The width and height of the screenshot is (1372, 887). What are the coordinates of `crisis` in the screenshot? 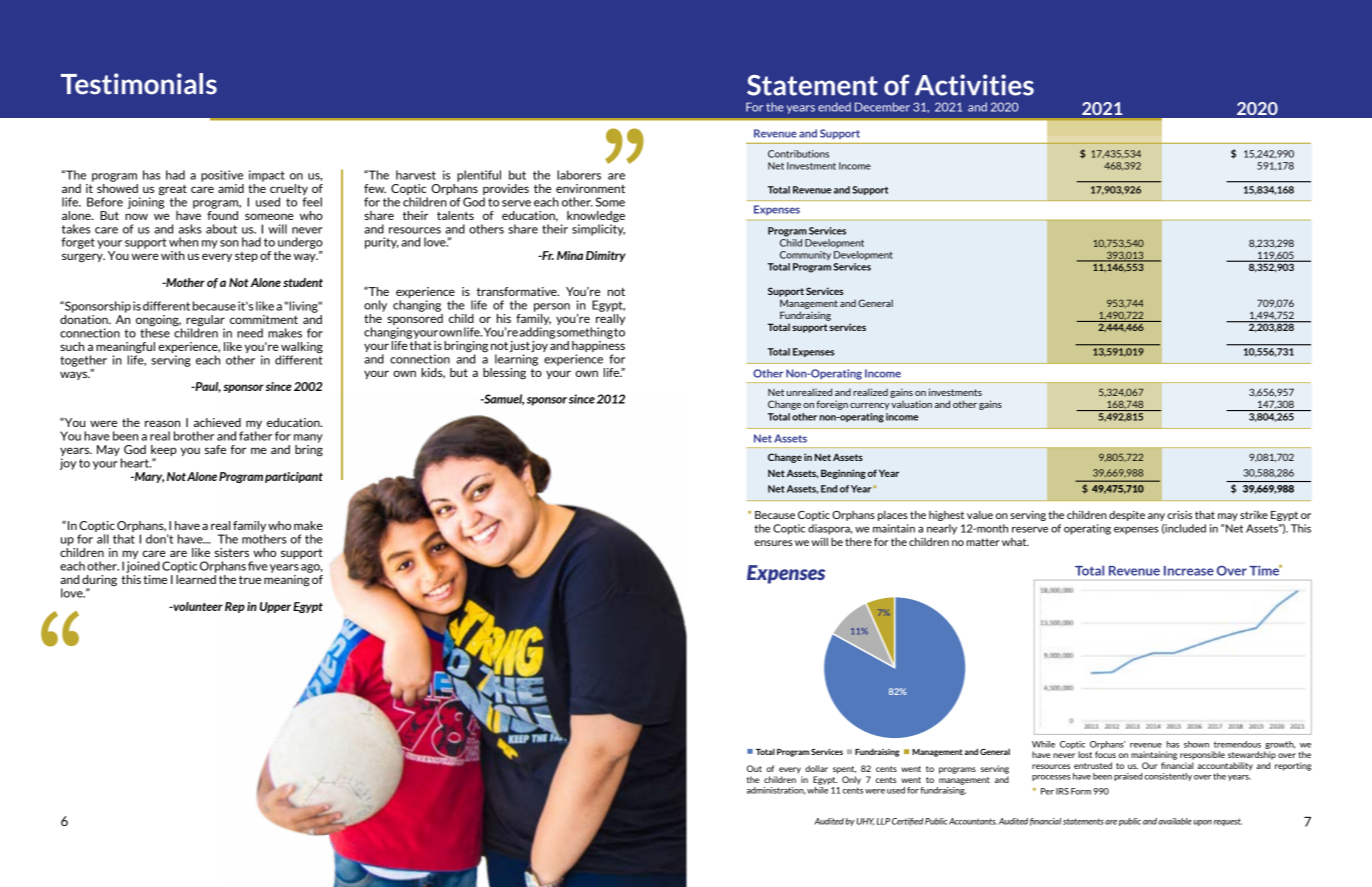 It's located at (1179, 515).
